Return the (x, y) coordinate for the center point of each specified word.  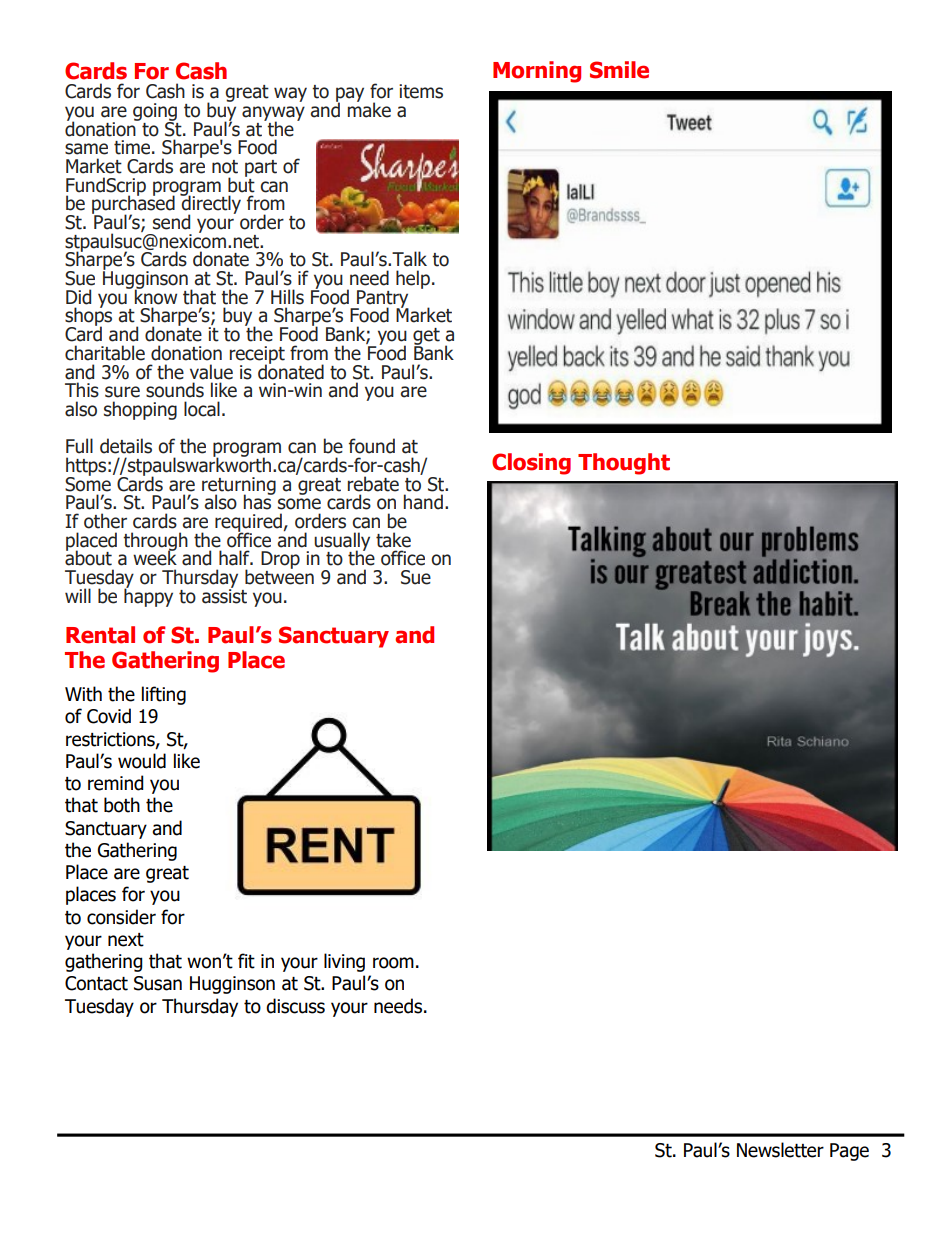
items (421, 91)
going (155, 113)
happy (148, 596)
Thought (624, 464)
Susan (158, 983)
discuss (295, 1006)
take (393, 540)
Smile (619, 70)
